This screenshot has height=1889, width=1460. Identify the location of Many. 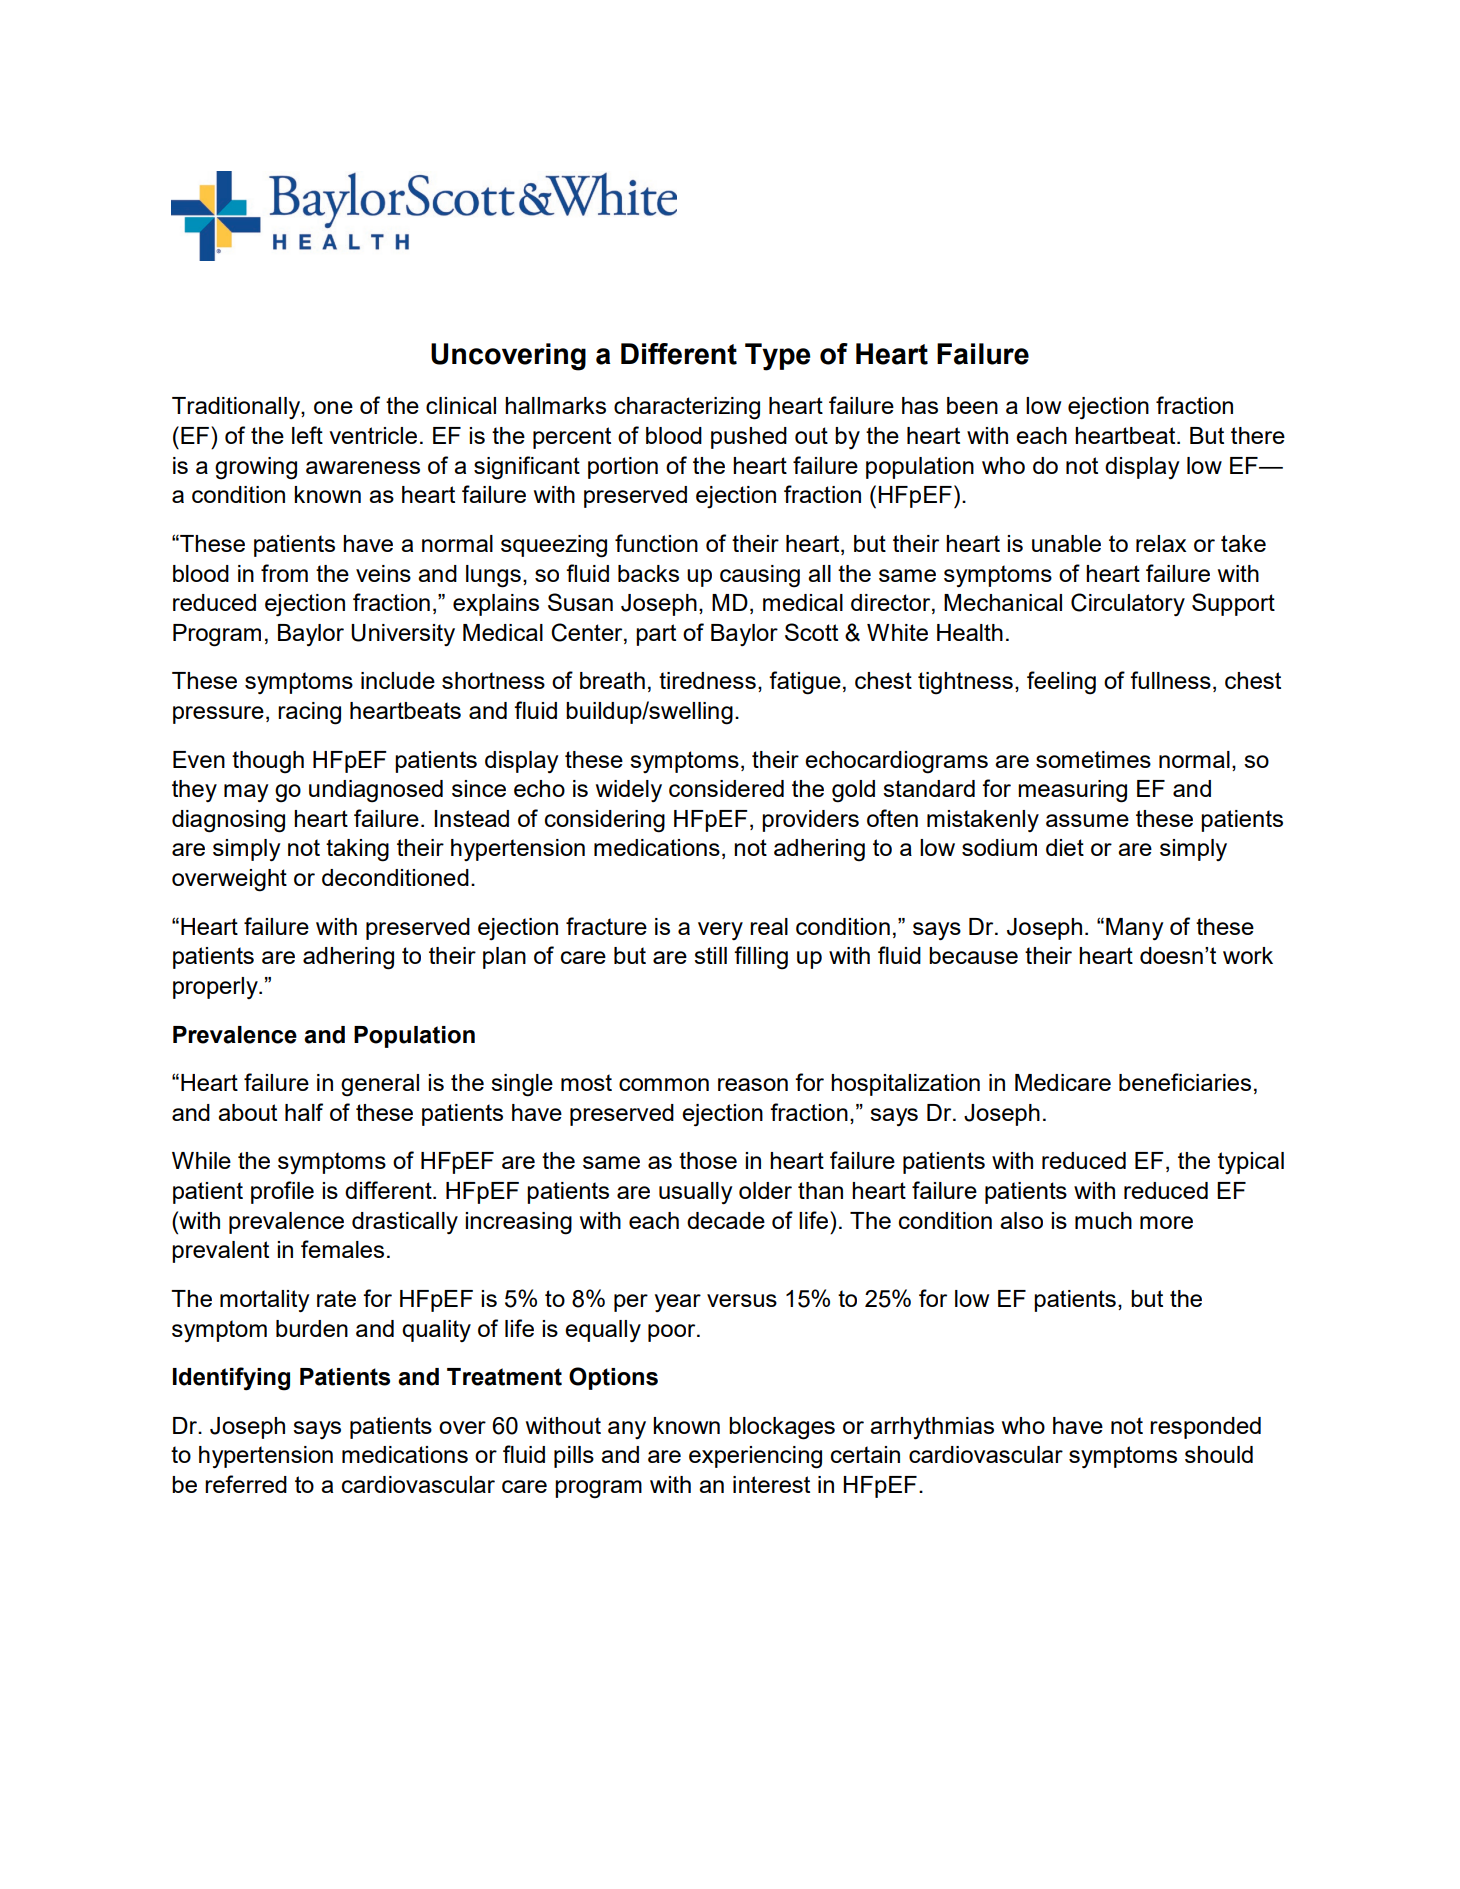
(1135, 929).
